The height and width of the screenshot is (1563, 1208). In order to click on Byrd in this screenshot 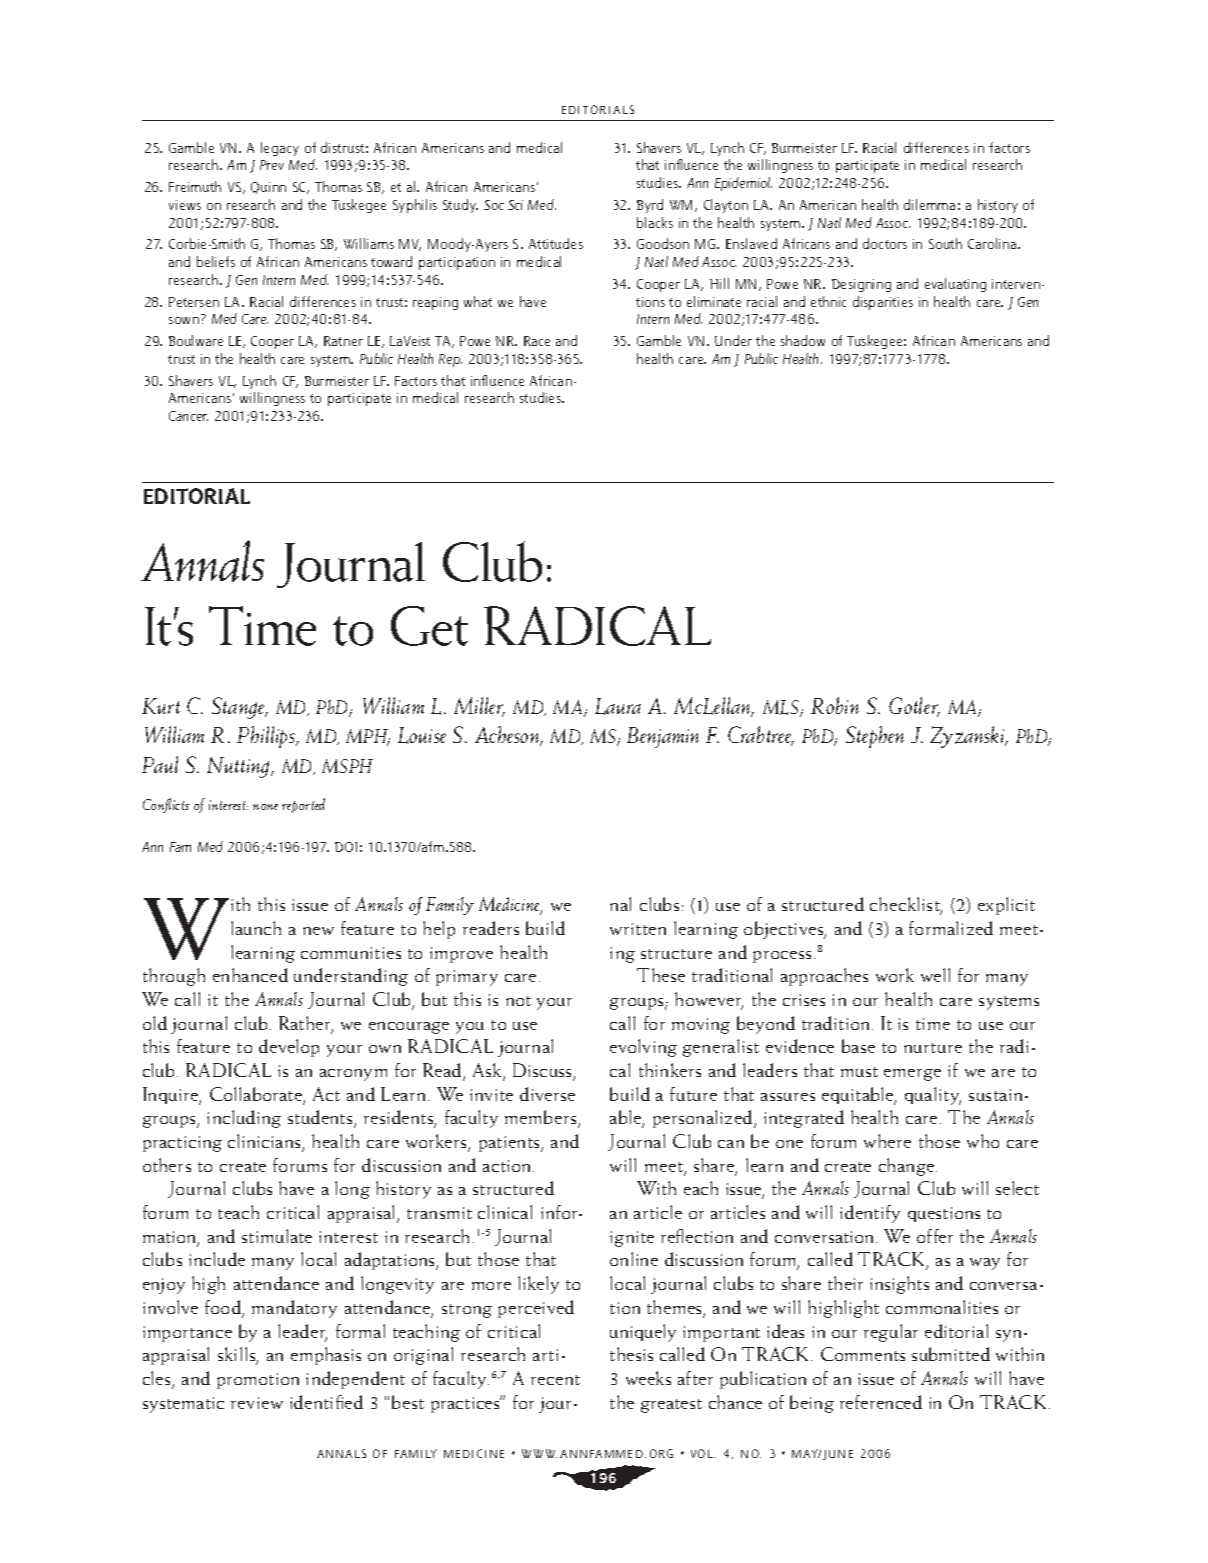, I will do `click(650, 206)`.
